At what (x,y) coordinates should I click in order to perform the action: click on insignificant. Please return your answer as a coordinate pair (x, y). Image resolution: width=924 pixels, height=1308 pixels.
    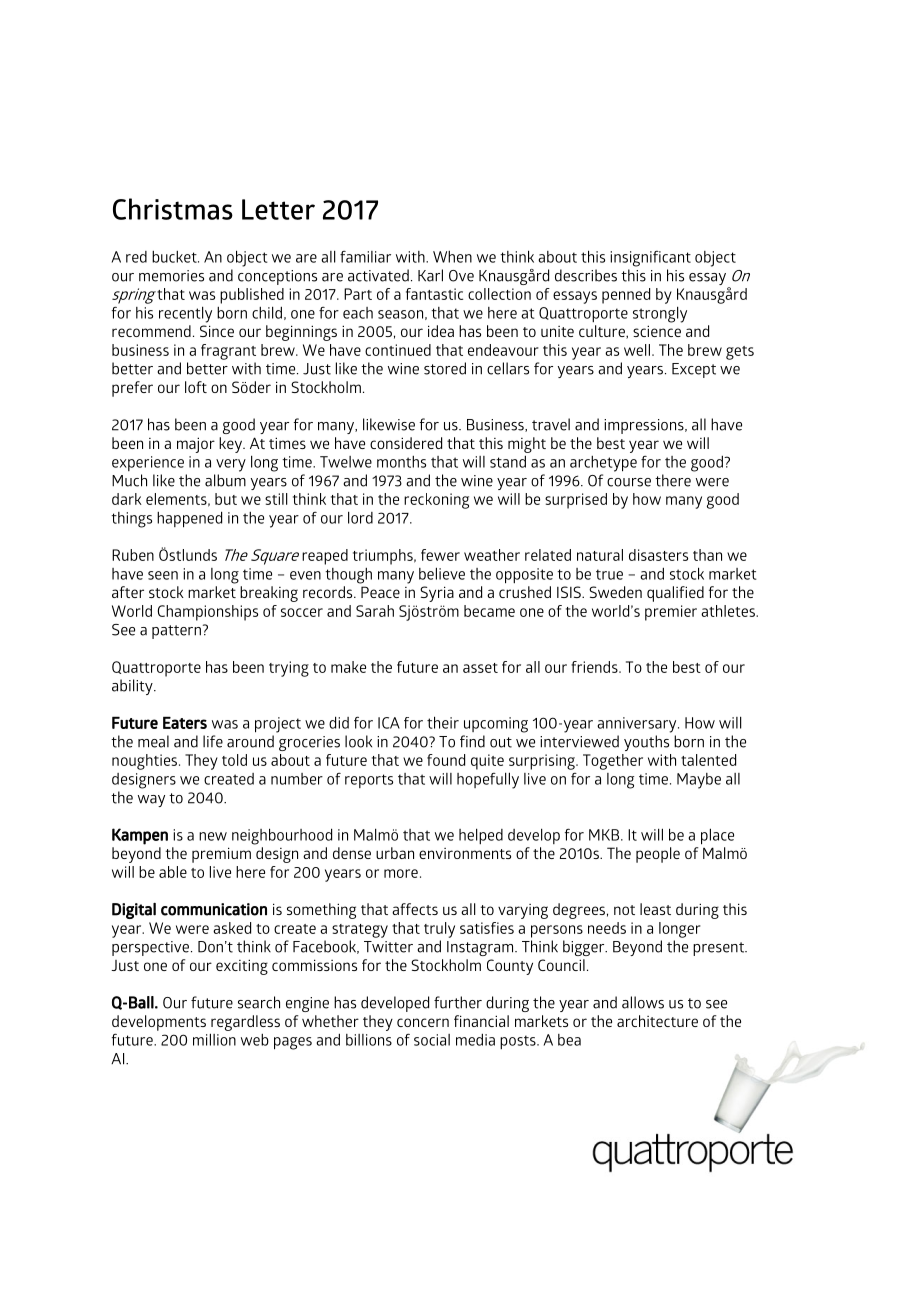
    Looking at the image, I should click on (650, 259).
